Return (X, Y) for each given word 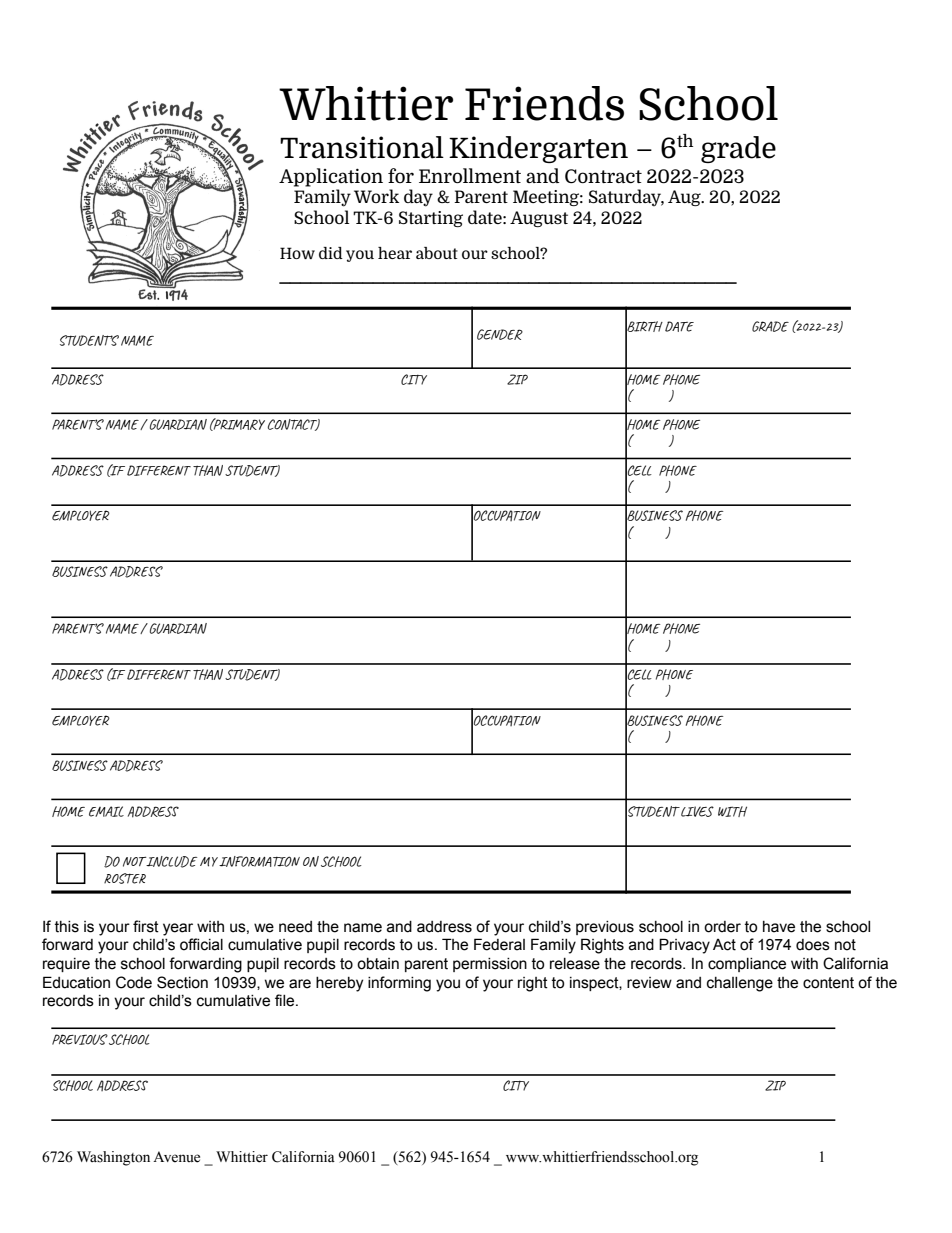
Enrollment (470, 175)
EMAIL (106, 811)
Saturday (626, 197)
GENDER (500, 334)
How (297, 253)
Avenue (176, 1157)
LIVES (696, 811)
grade (738, 149)
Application (331, 177)
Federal (499, 944)
